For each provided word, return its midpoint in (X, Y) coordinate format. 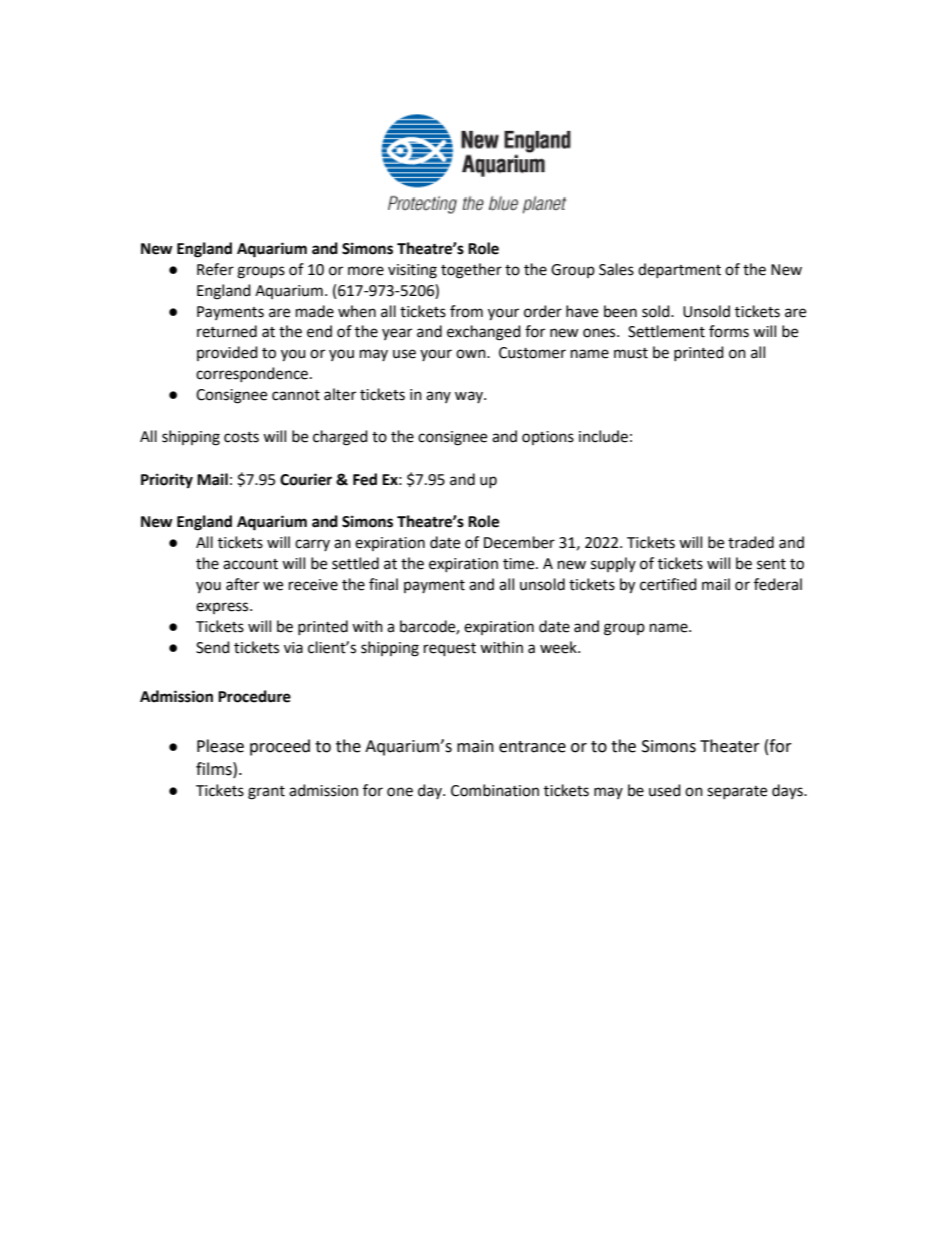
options (548, 438)
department (679, 270)
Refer (215, 269)
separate (737, 792)
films (215, 769)
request (450, 650)
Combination (495, 790)
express (223, 608)
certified (668, 584)
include (603, 436)
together (471, 271)
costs (241, 437)
